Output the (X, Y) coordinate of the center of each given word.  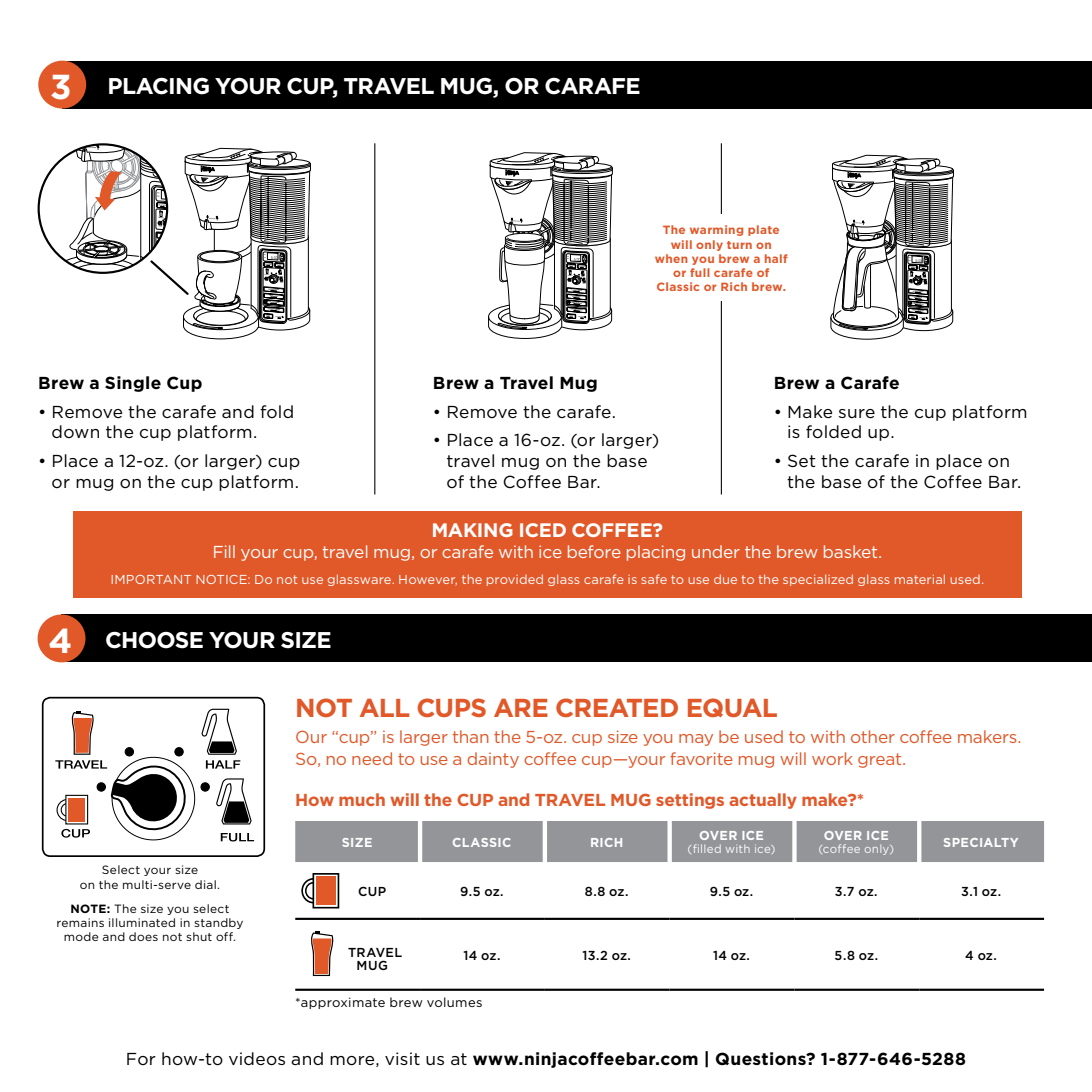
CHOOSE (154, 640)
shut (199, 936)
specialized (818, 580)
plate (763, 230)
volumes (454, 1002)
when (671, 258)
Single (133, 384)
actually (763, 801)
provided (515, 580)
